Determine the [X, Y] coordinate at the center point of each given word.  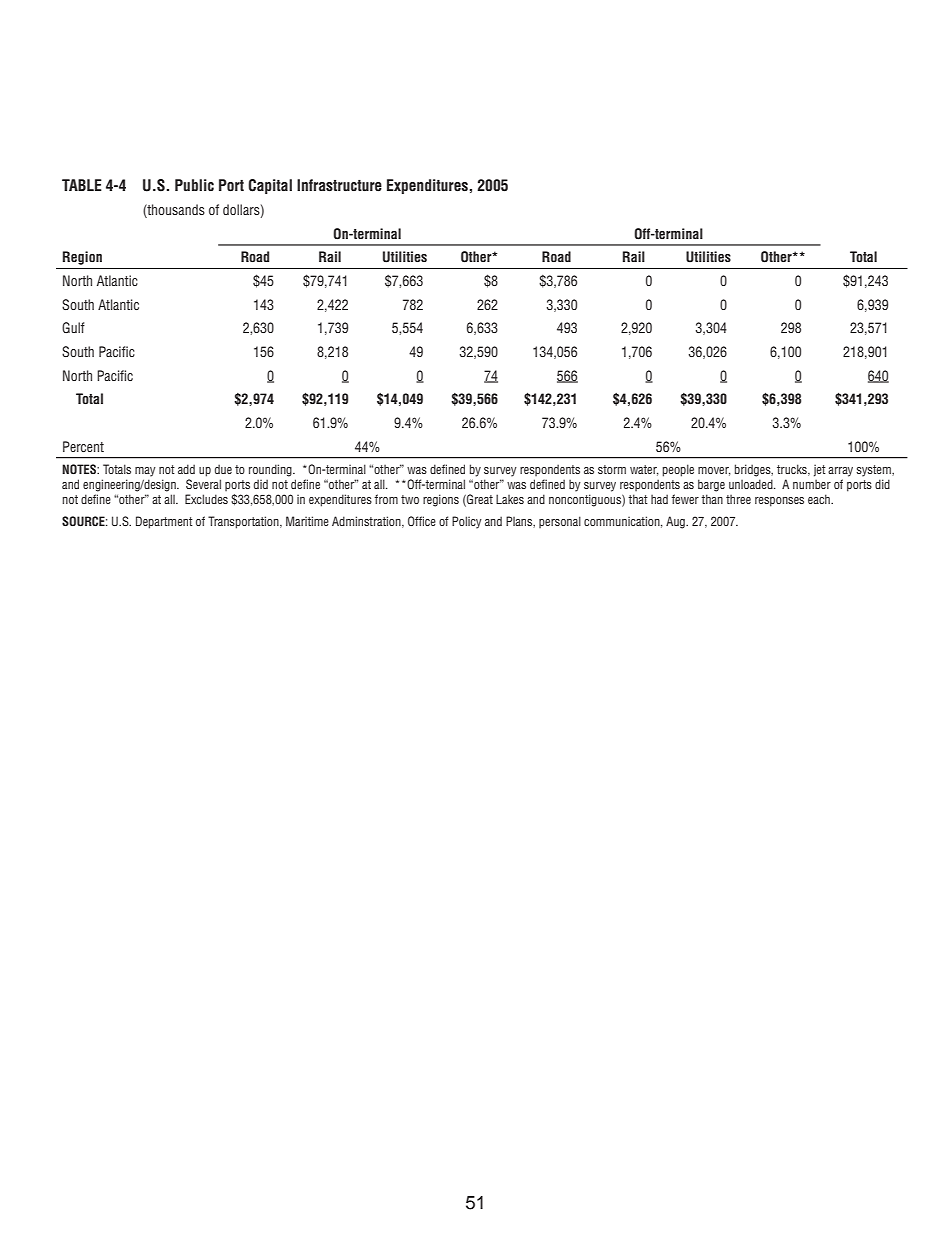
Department [164, 522]
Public [194, 185]
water [644, 470]
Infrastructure [339, 185]
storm [612, 469]
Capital [270, 186]
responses [779, 502]
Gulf [73, 327]
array [840, 472]
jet [820, 470]
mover [714, 471]
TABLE [82, 185]
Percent [83, 446]
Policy [467, 522]
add [186, 469]
